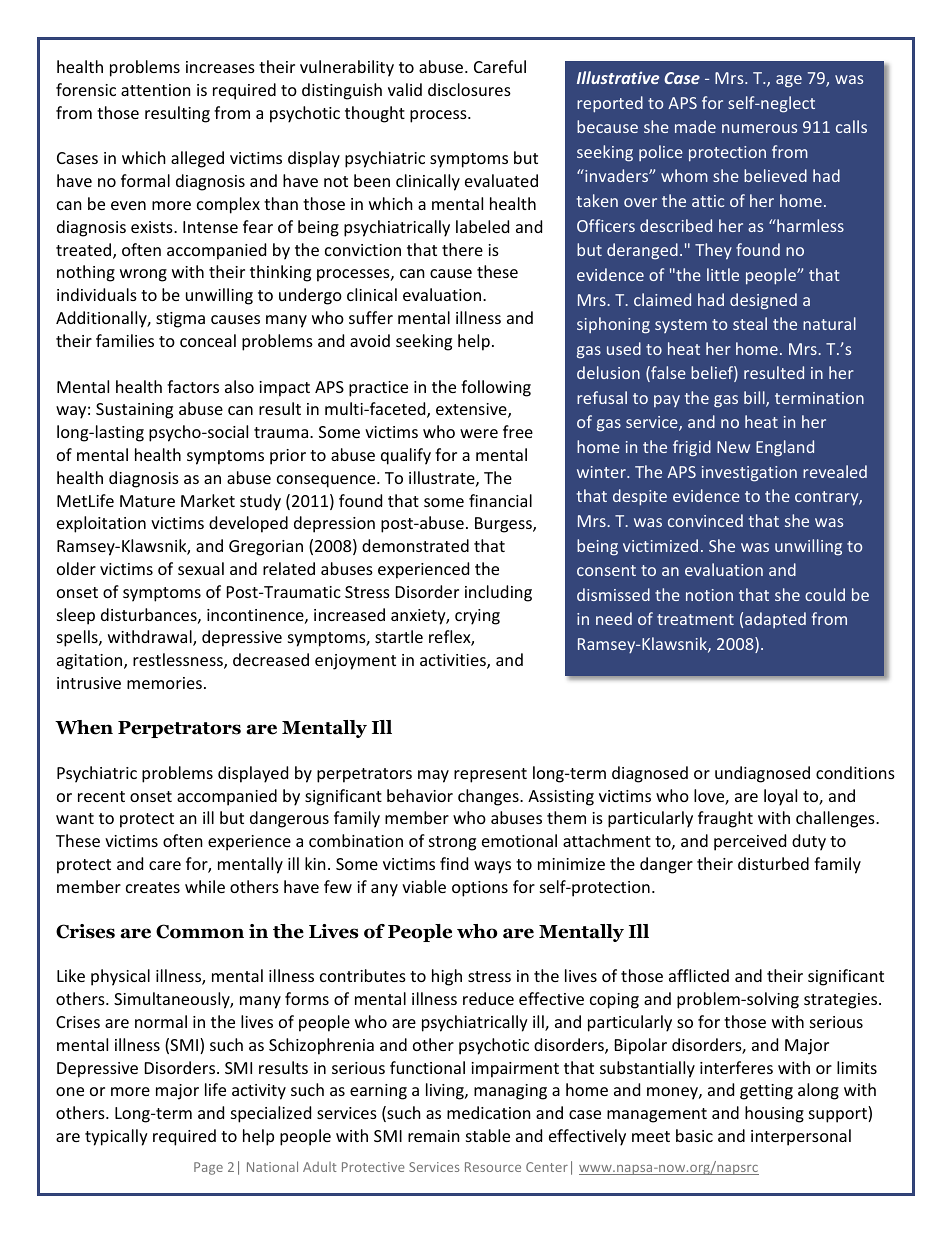 The width and height of the screenshot is (952, 1233). Describe the element at coordinates (780, 797) in the screenshot. I see `loyal` at that location.
